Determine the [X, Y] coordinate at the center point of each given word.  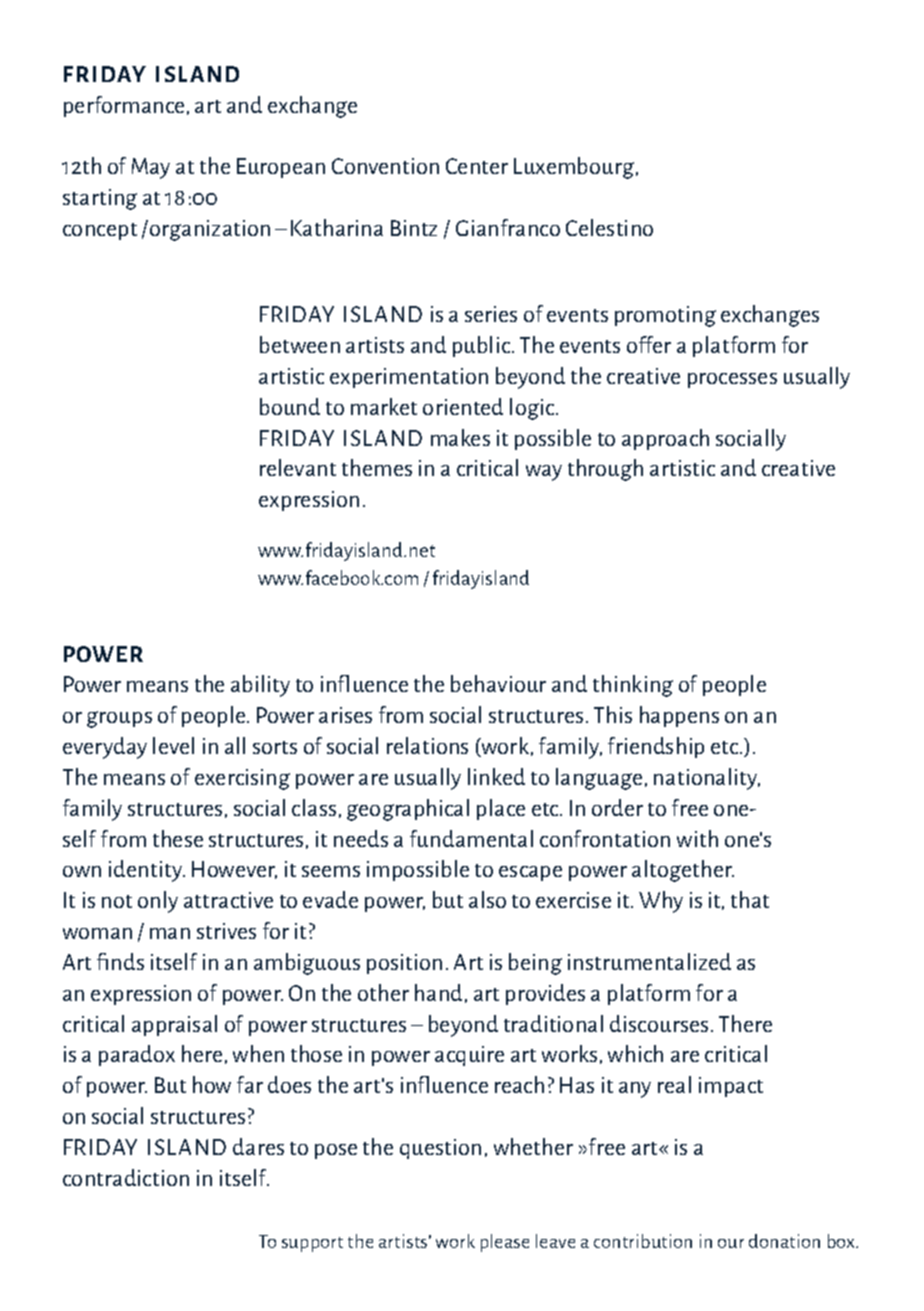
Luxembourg [574, 168]
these [178, 838]
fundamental [471, 838]
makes [460, 437]
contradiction [126, 1177]
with [697, 838]
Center [477, 166]
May [151, 168]
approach [665, 439]
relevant [298, 467]
